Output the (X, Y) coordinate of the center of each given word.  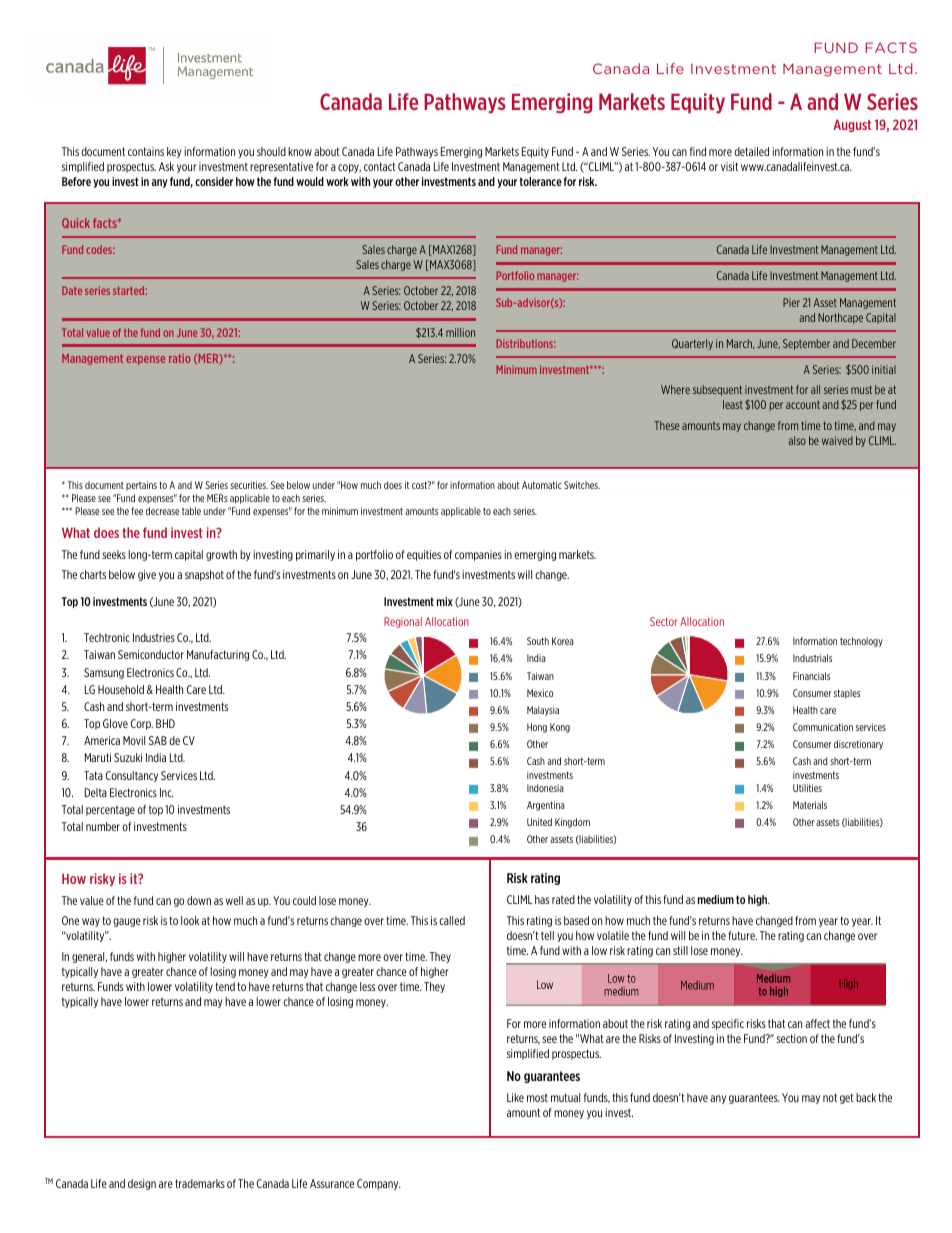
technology (861, 642)
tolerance (541, 181)
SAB (158, 740)
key (174, 152)
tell (547, 935)
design (142, 1184)
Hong (537, 728)
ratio (179, 358)
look (190, 920)
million (460, 332)
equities (424, 555)
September (806, 344)
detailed (751, 151)
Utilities (807, 788)
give (147, 575)
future (742, 935)
